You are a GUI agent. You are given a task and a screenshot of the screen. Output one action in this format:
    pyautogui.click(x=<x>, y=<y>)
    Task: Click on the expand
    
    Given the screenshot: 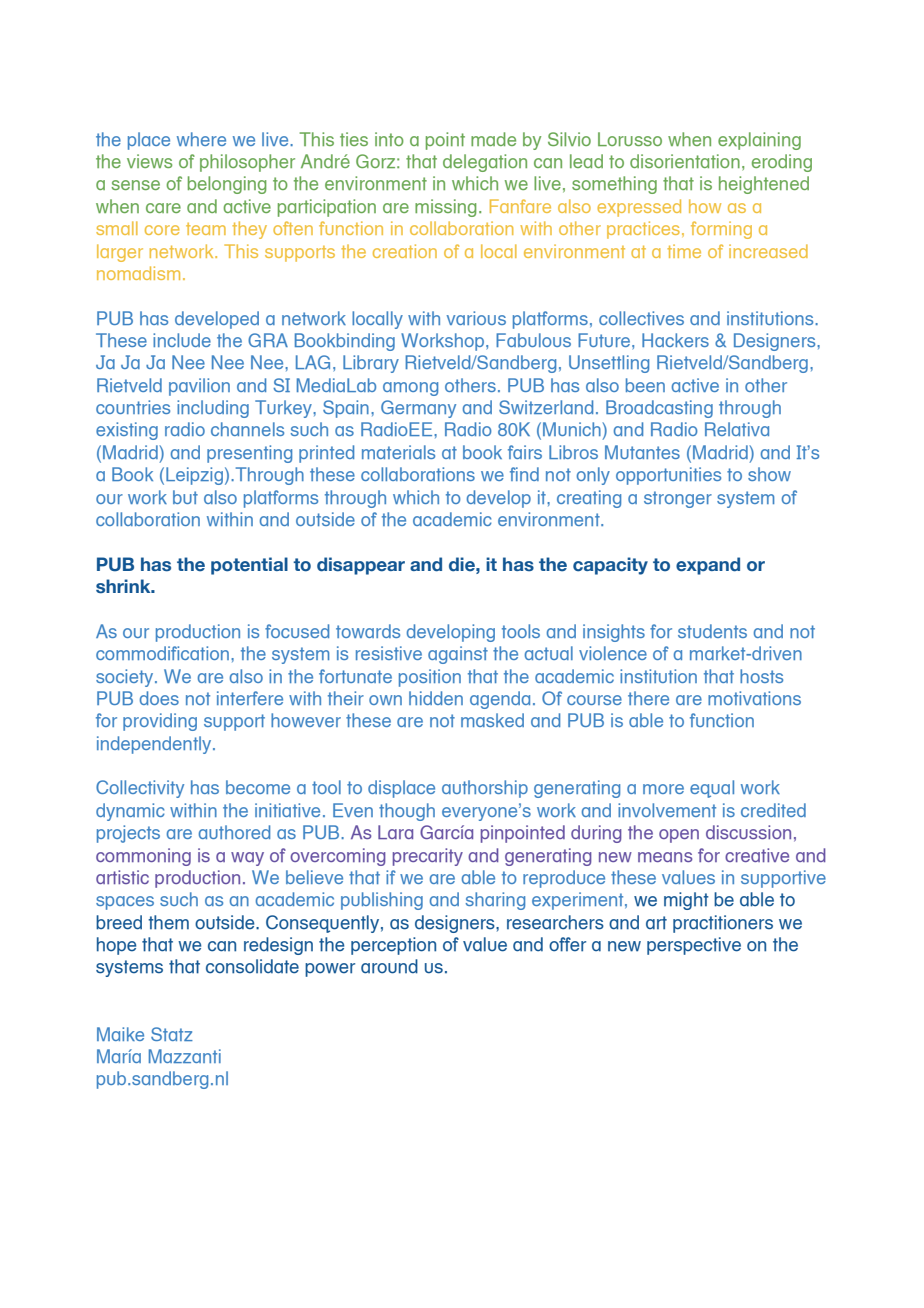 What is the action you would take?
    pyautogui.click(x=708, y=566)
